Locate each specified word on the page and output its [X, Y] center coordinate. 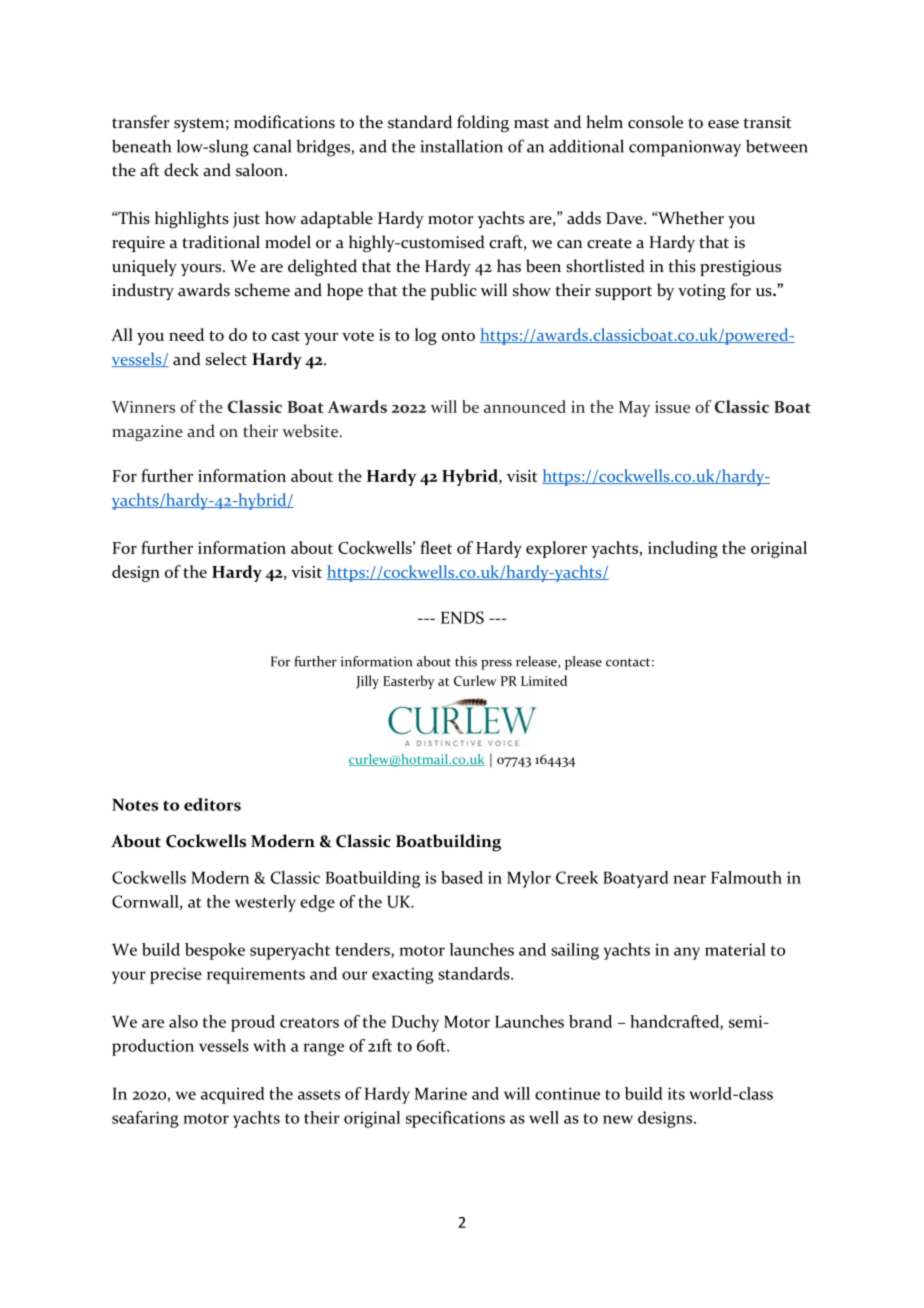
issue [672, 407]
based [462, 877]
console [655, 122]
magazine [147, 433]
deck [181, 170]
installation [462, 146]
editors [212, 804]
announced [525, 406]
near [689, 879]
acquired [233, 1095]
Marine [441, 1093]
